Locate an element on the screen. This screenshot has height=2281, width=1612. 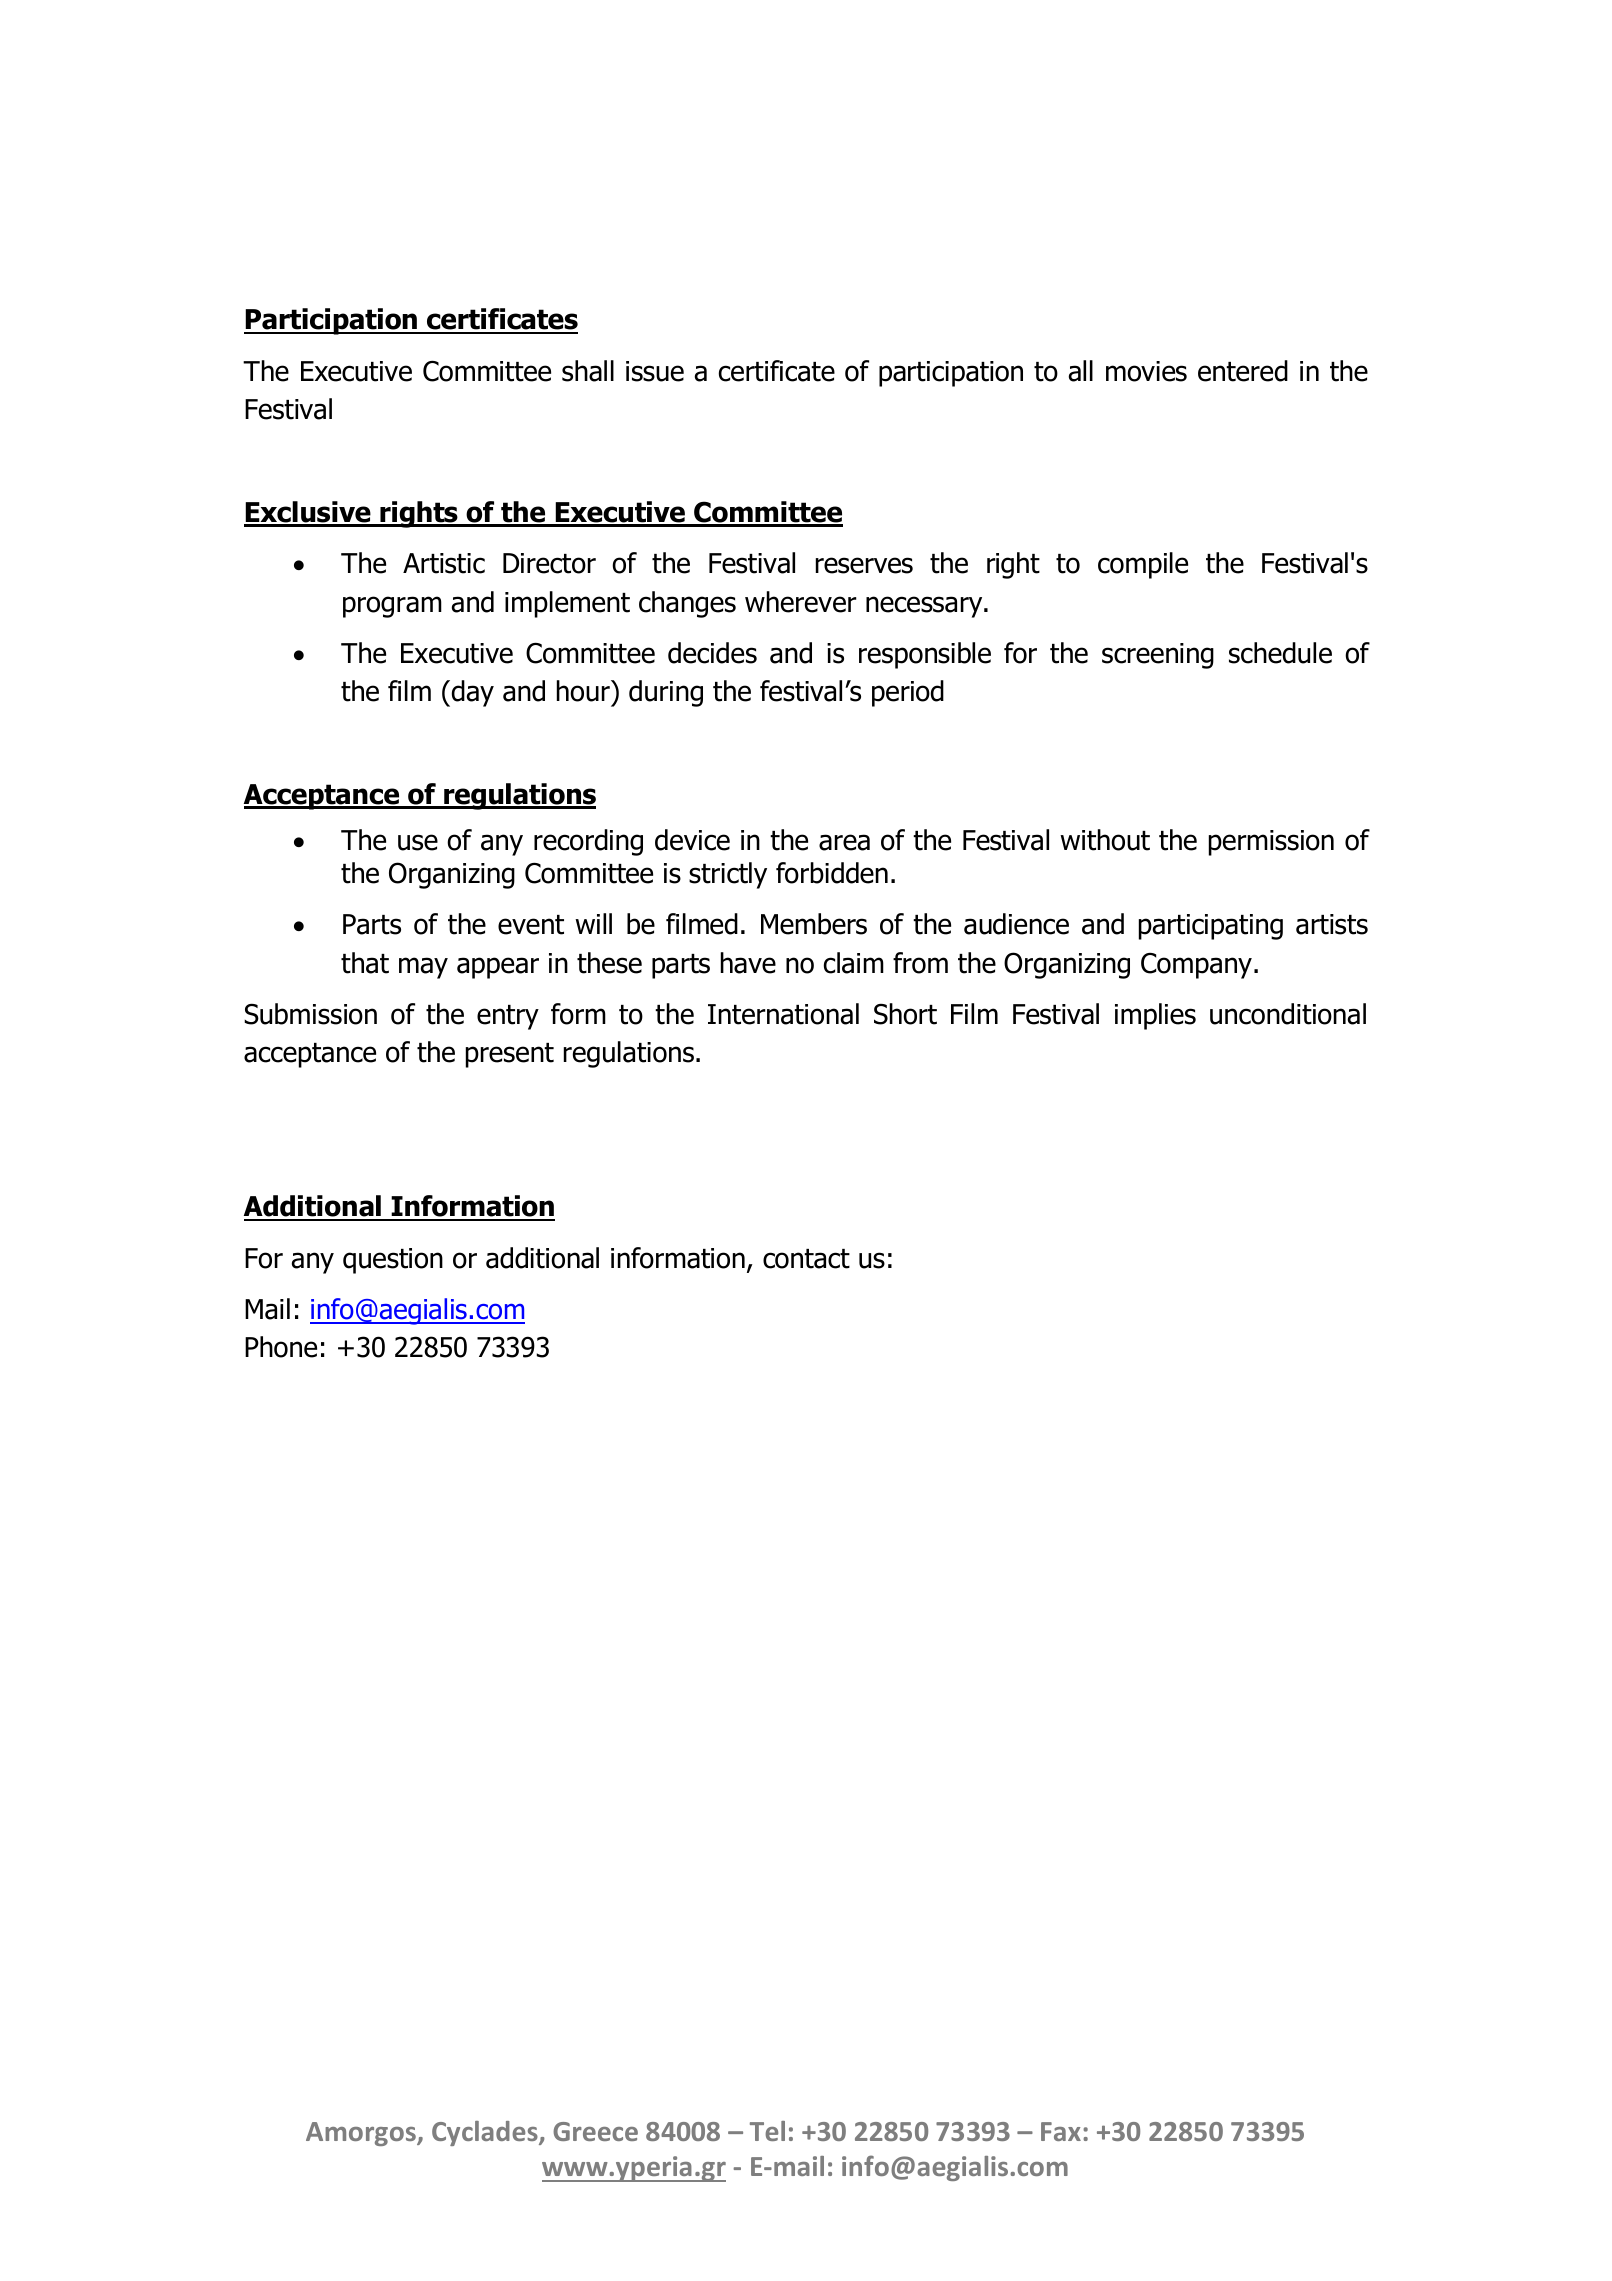
entered is located at coordinates (1243, 371).
